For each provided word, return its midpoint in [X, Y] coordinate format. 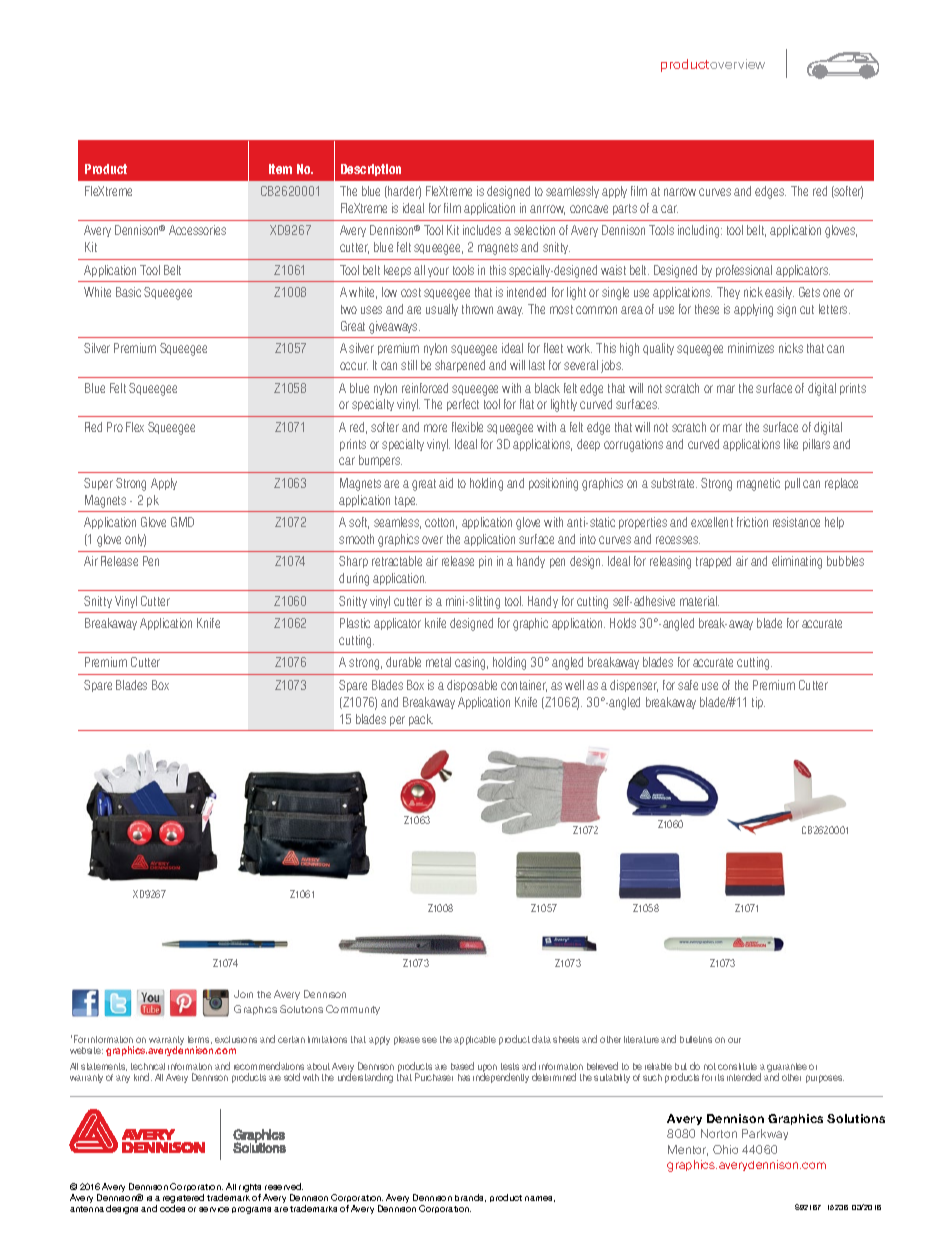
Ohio [725, 1149]
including [700, 231]
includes [482, 230]
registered [183, 1200]
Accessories [197, 230]
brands [470, 1198]
